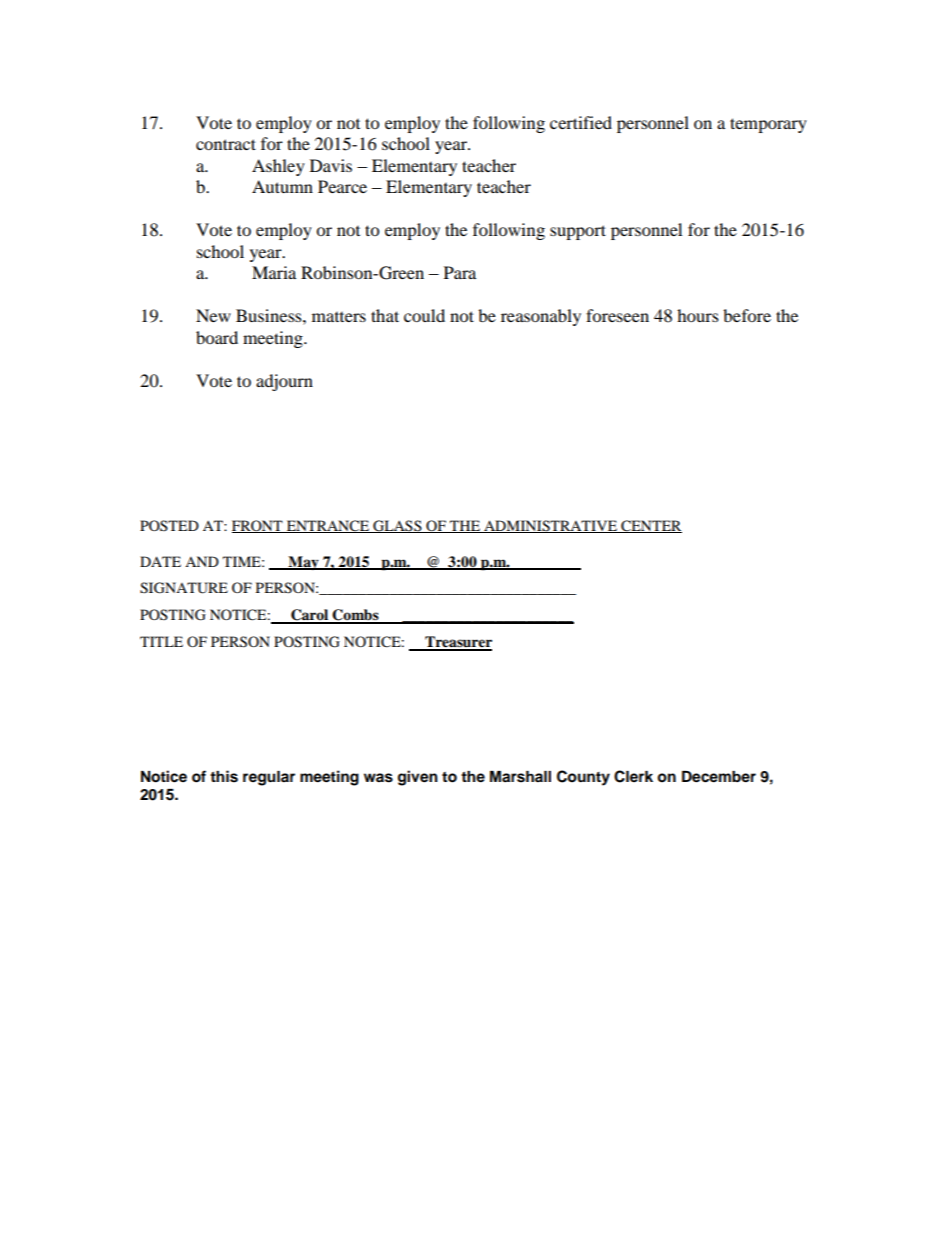  What do you see at coordinates (226, 144) in the screenshot?
I see `contract` at bounding box center [226, 144].
